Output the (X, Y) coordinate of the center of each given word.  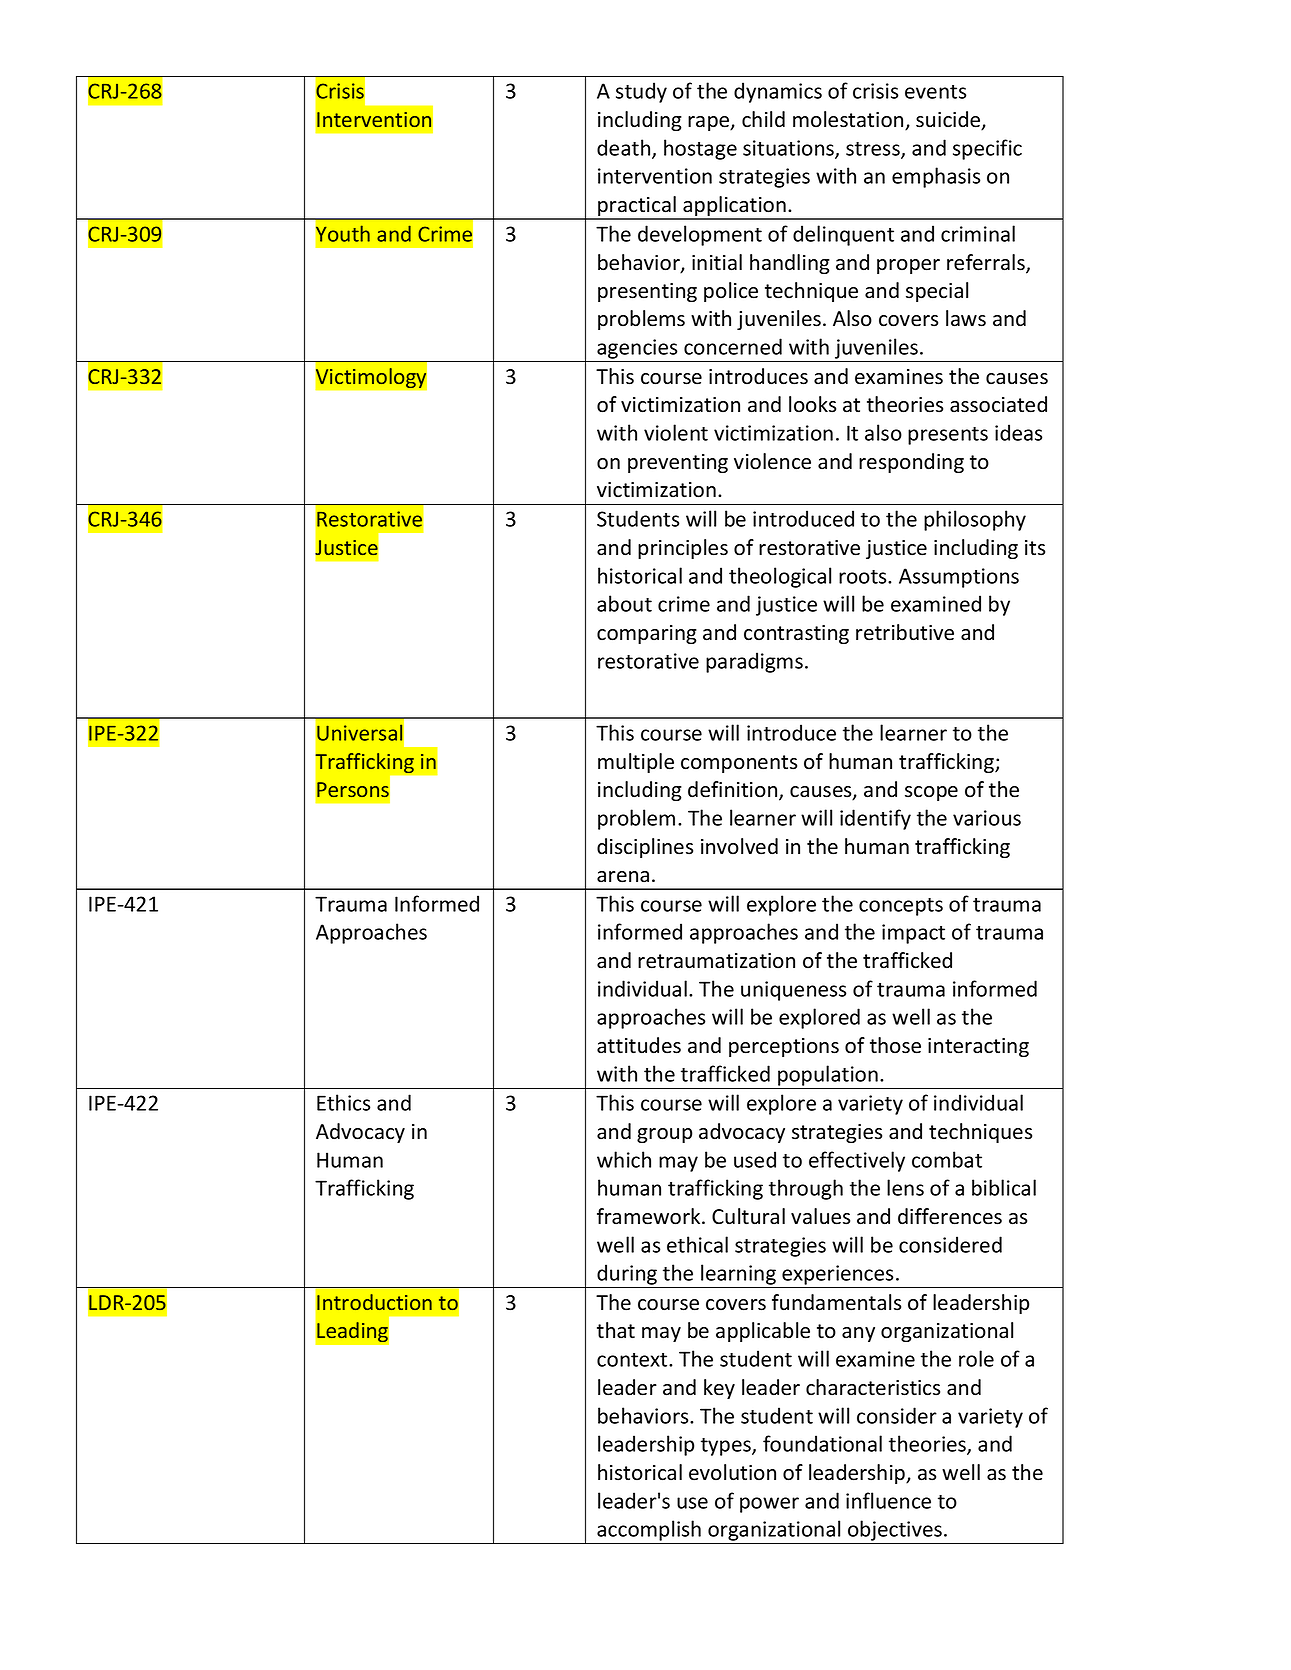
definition (734, 790)
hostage (700, 149)
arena (623, 877)
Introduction (374, 1302)
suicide (949, 120)
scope (931, 793)
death (625, 148)
